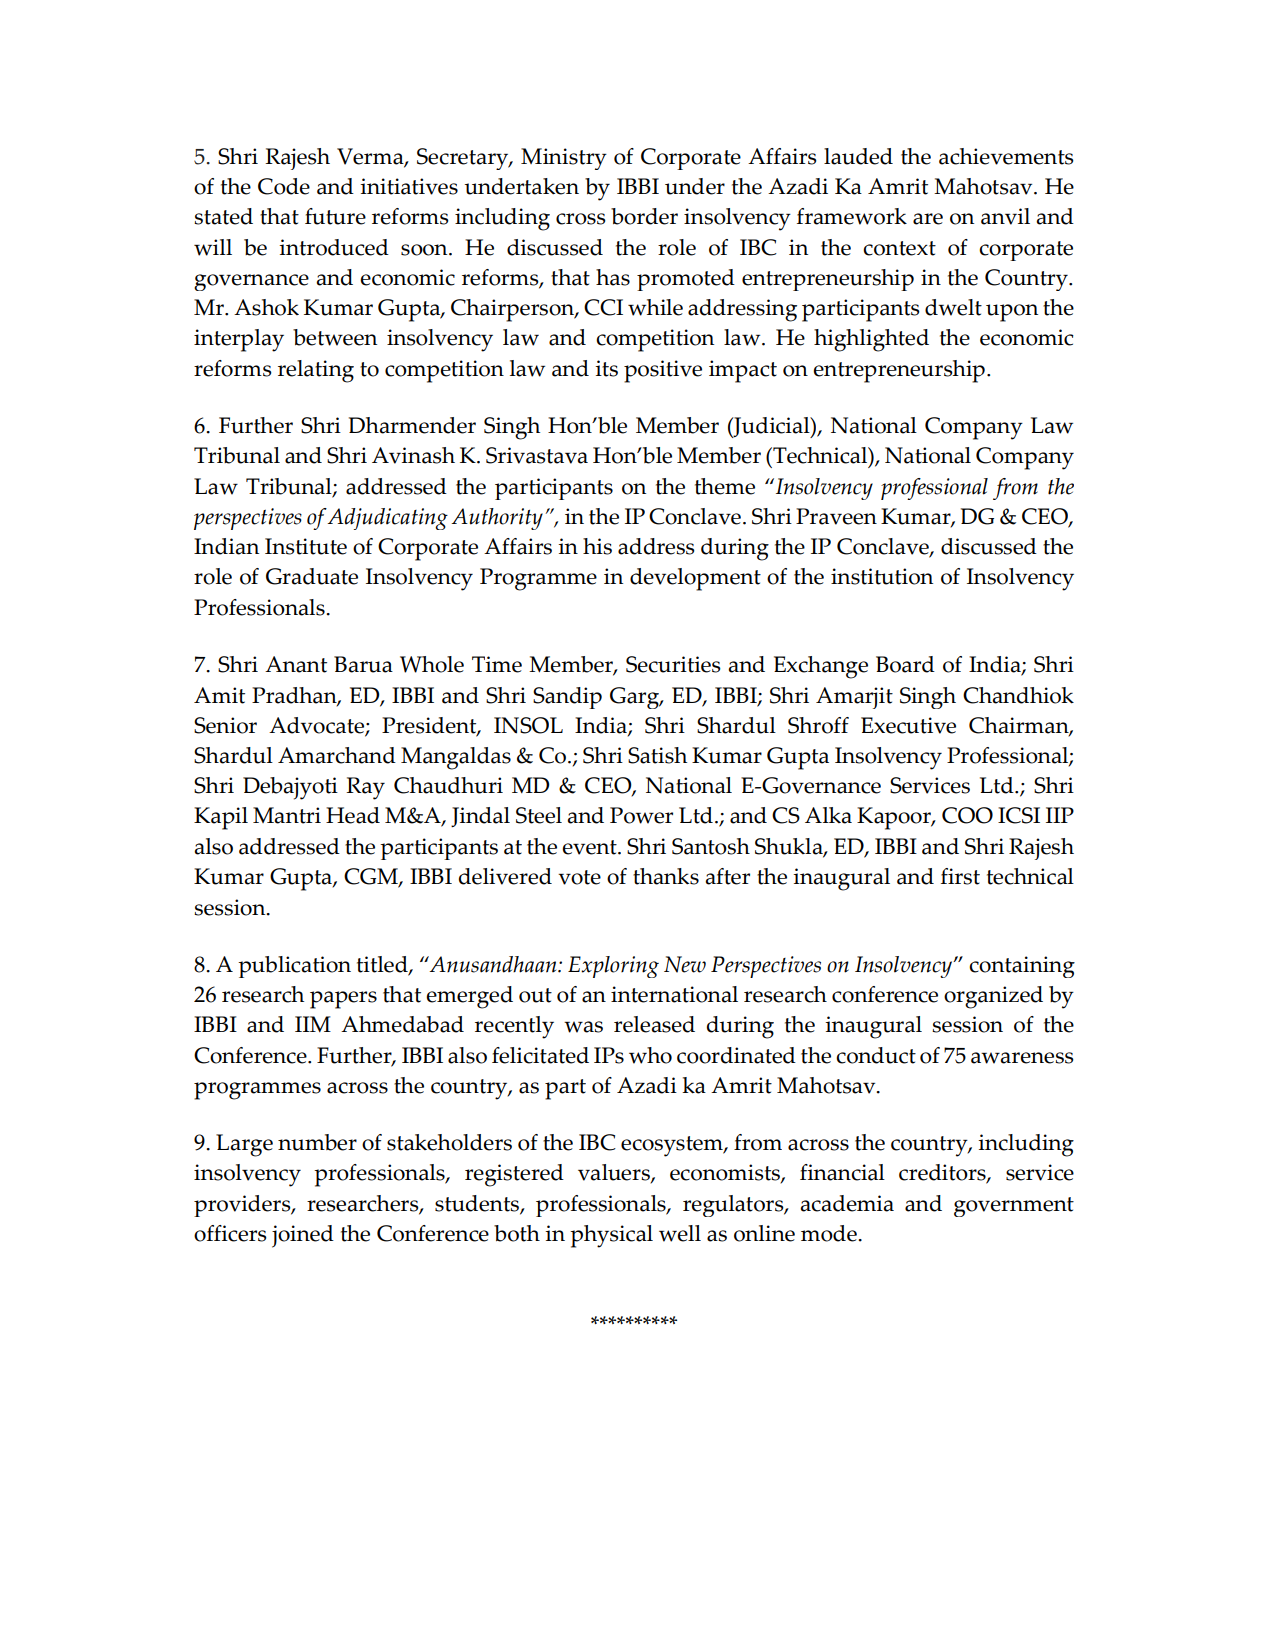  Describe the element at coordinates (858, 156) in the screenshot. I see `lauded` at that location.
